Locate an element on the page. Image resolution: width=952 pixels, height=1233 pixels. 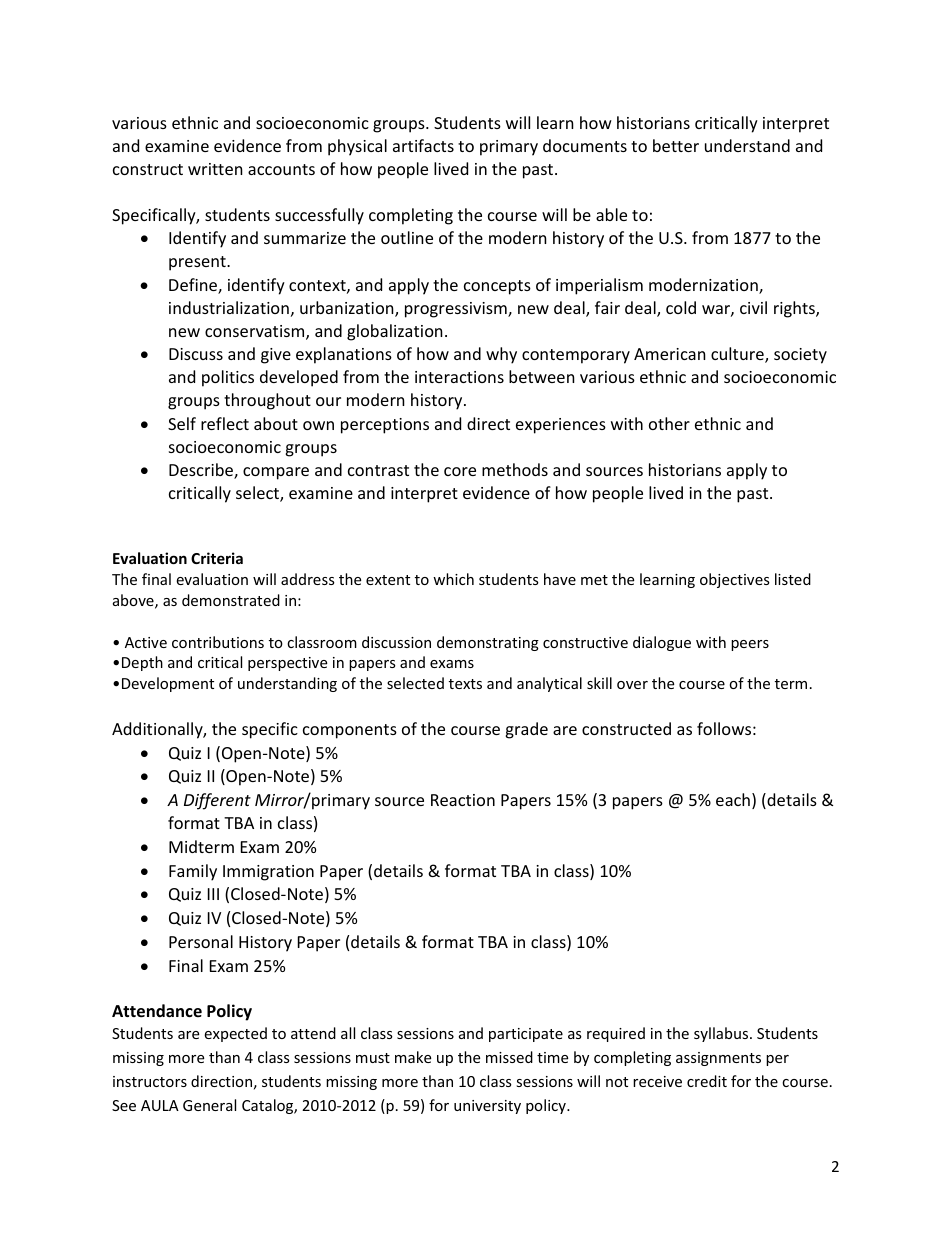
other is located at coordinates (669, 423).
